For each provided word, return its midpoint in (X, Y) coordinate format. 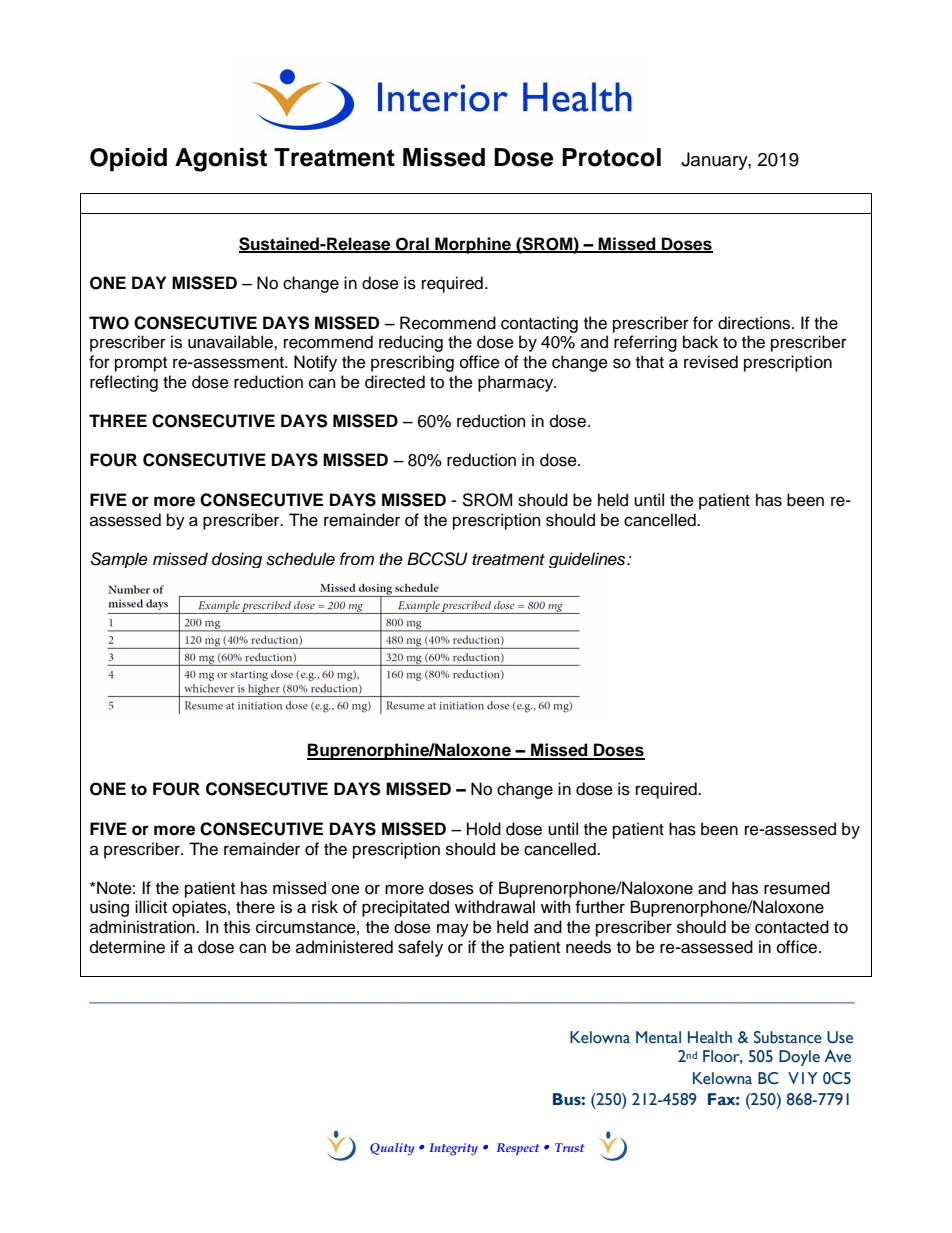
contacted (792, 927)
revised (711, 362)
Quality (392, 1149)
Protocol (611, 157)
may (453, 930)
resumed (797, 888)
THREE (118, 420)
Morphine (473, 245)
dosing (237, 560)
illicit (151, 907)
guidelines (588, 560)
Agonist (221, 160)
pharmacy (517, 383)
